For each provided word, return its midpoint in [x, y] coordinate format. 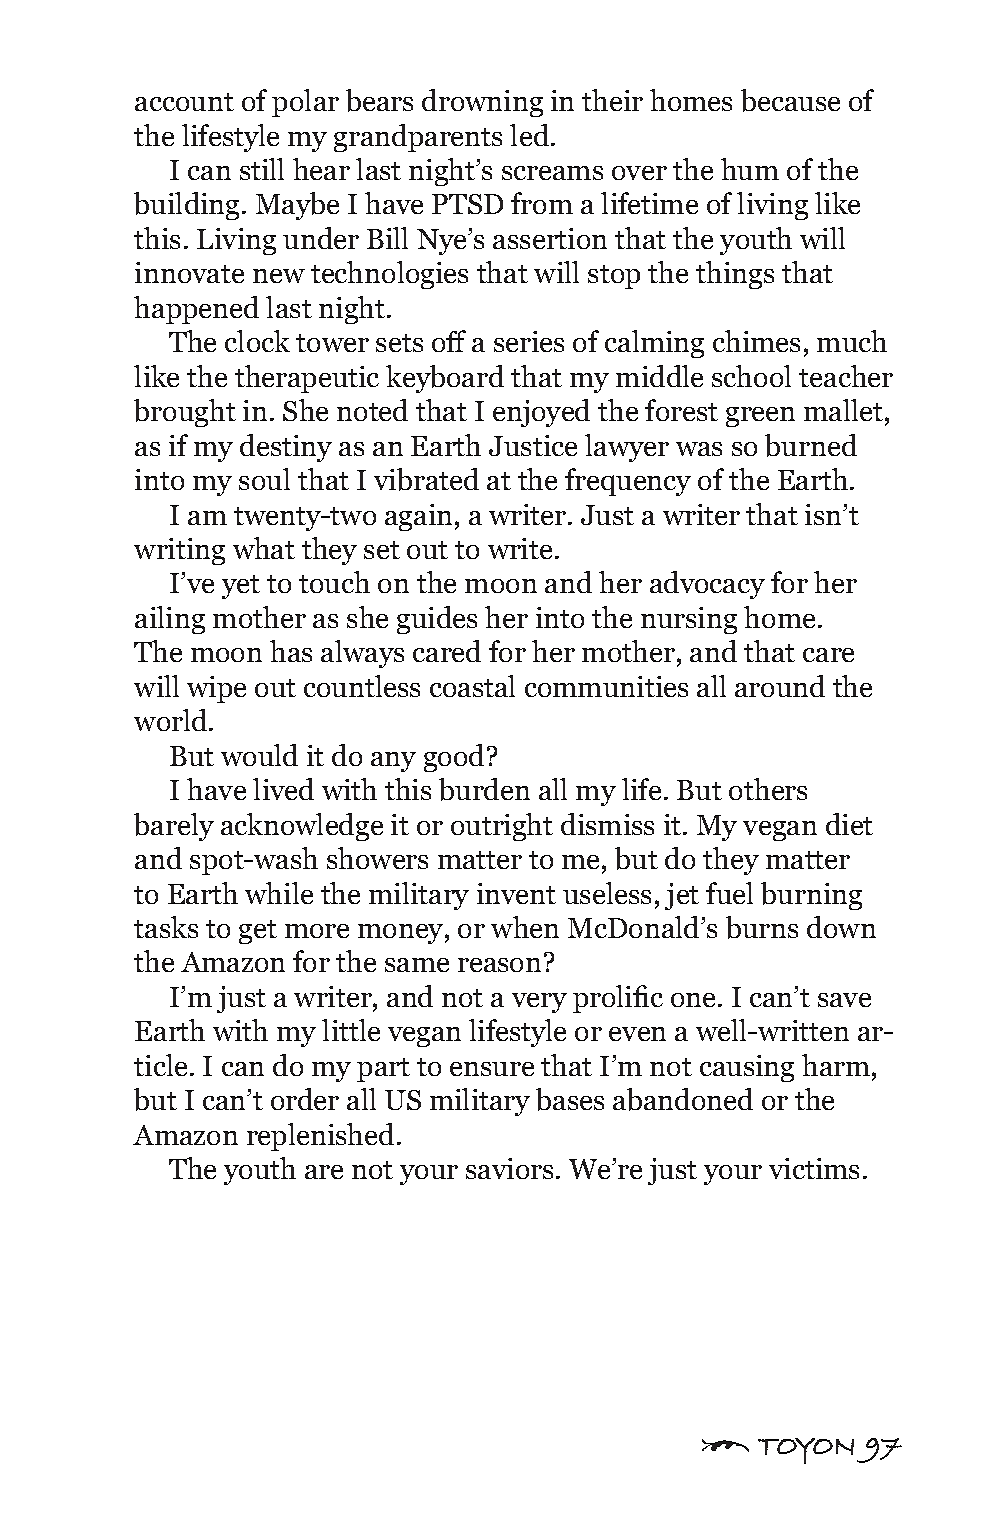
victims [814, 1168]
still [262, 169]
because [790, 100]
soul [264, 479]
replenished [320, 1137]
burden [484, 789]
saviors [509, 1168]
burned [811, 445]
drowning [482, 103]
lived [283, 789]
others [768, 789]
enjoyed [541, 413]
